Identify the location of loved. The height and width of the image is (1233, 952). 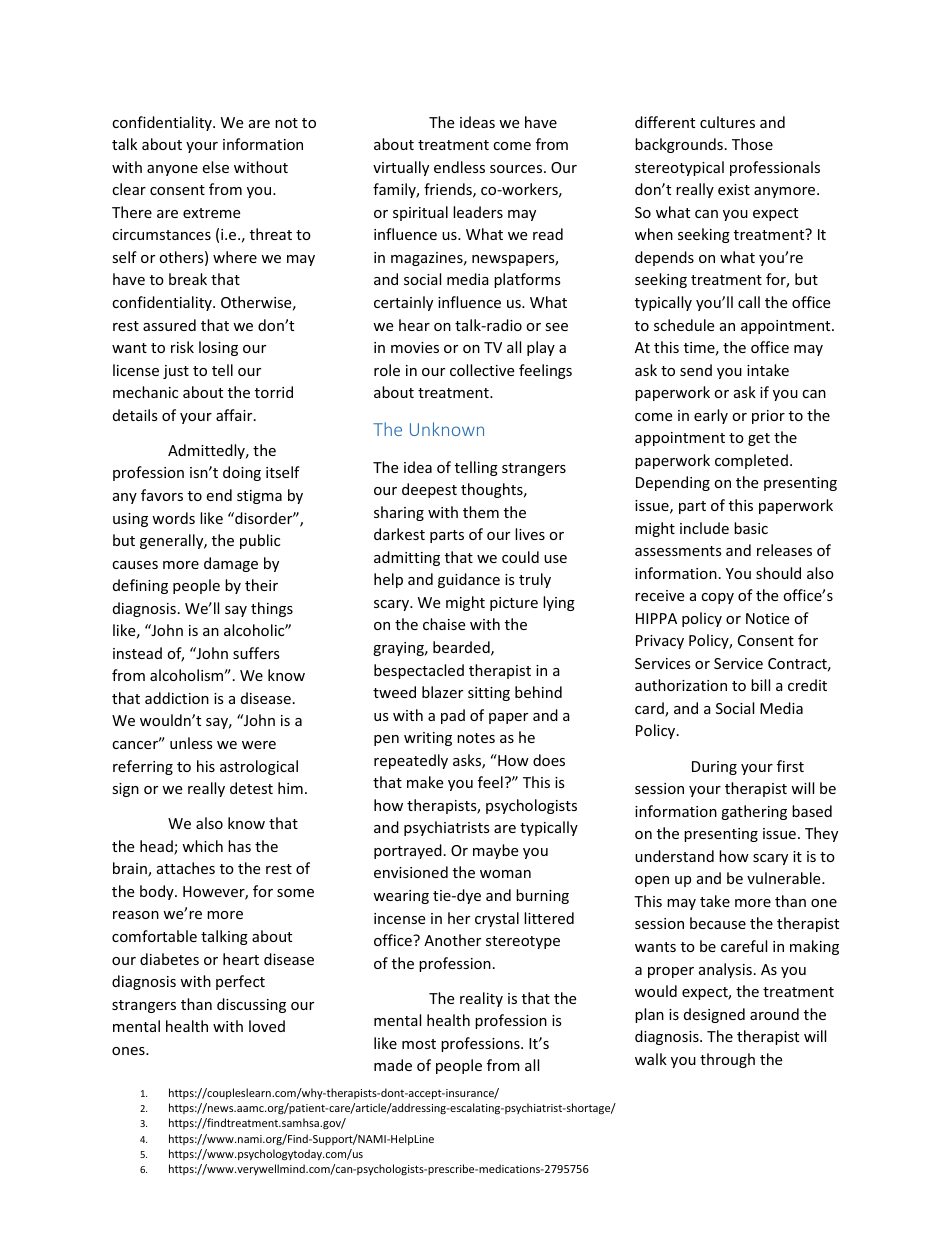
(267, 1026).
